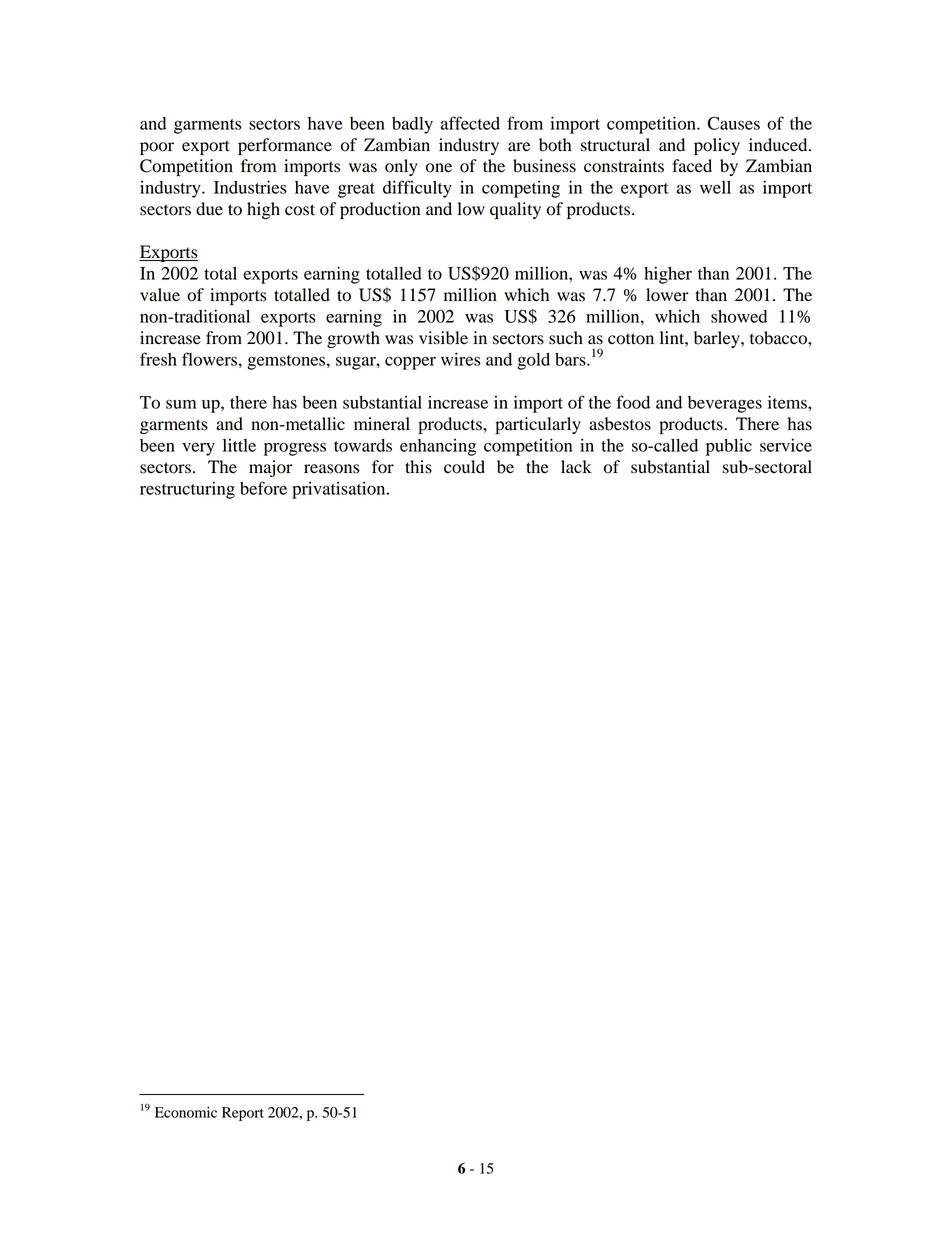 The image size is (952, 1233). Describe the element at coordinates (340, 490) in the screenshot. I see `privatisation` at that location.
